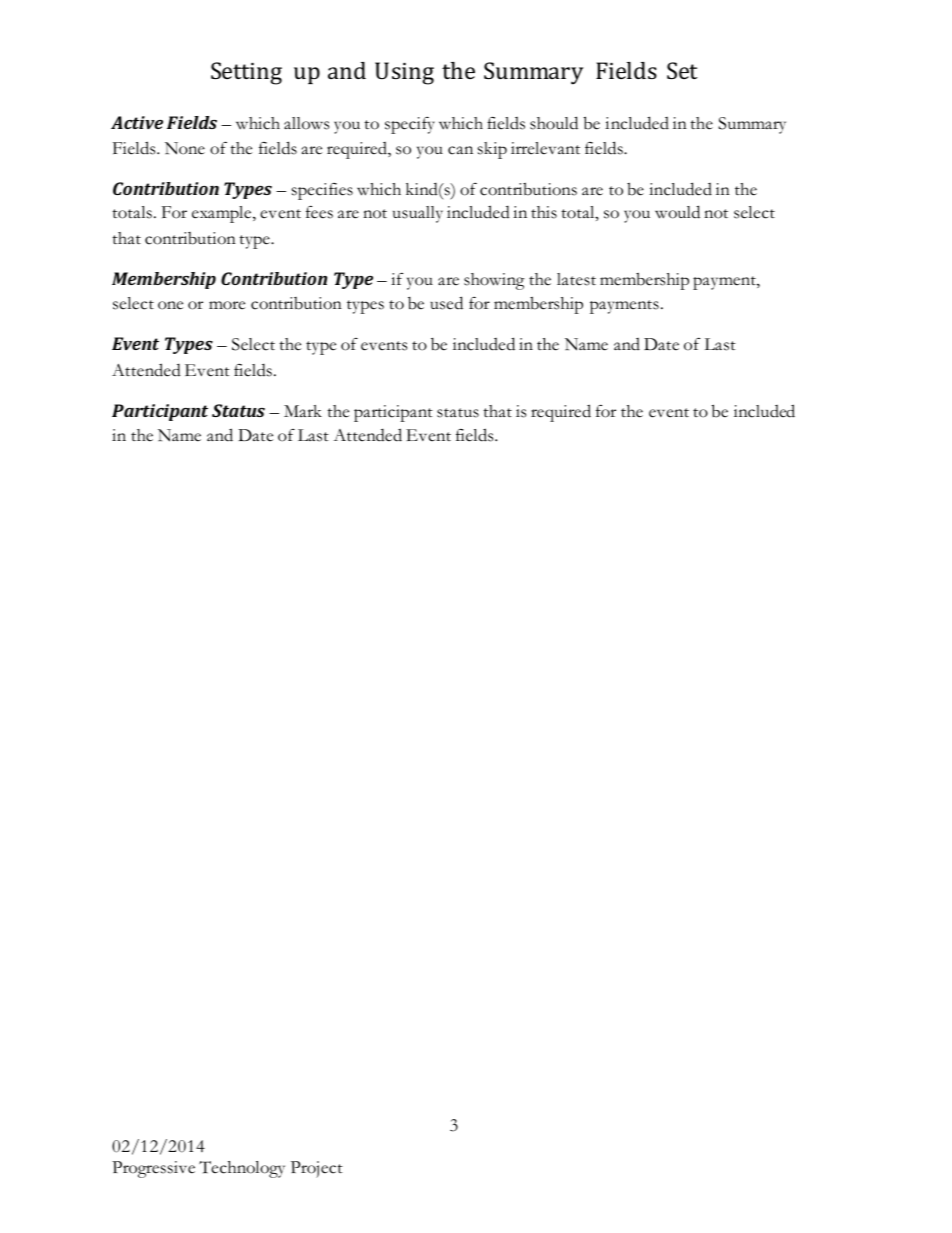 Image resolution: width=952 pixels, height=1233 pixels. What do you see at coordinates (185, 148) in the screenshot?
I see `None` at bounding box center [185, 148].
